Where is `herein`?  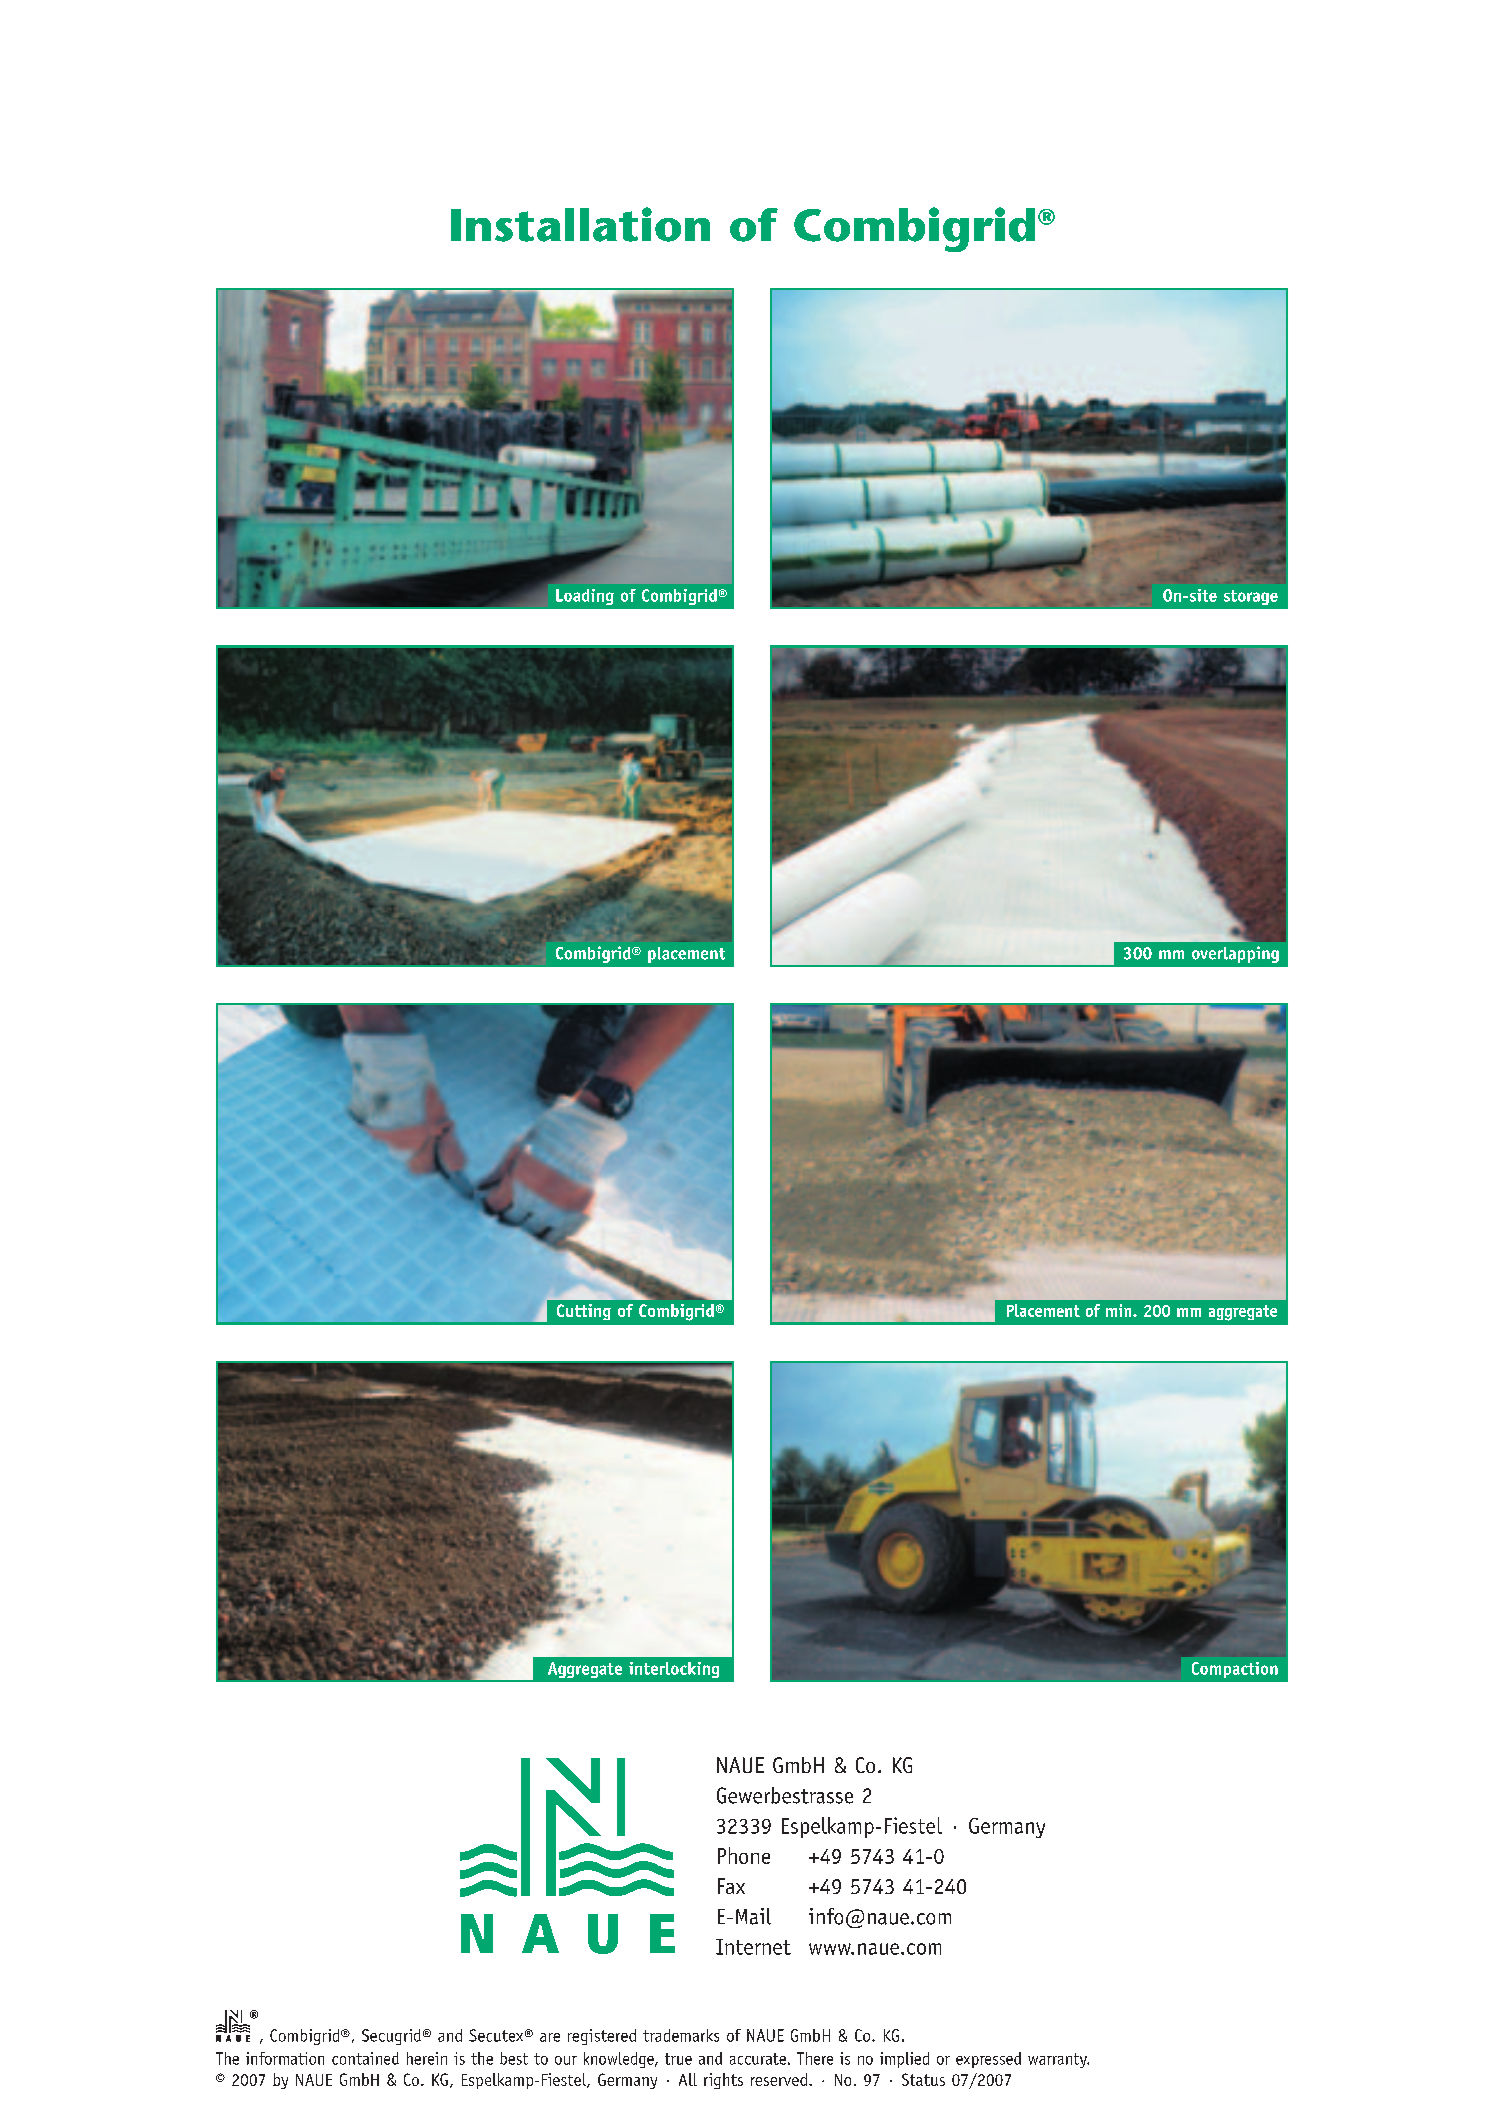
herein is located at coordinates (427, 2058).
